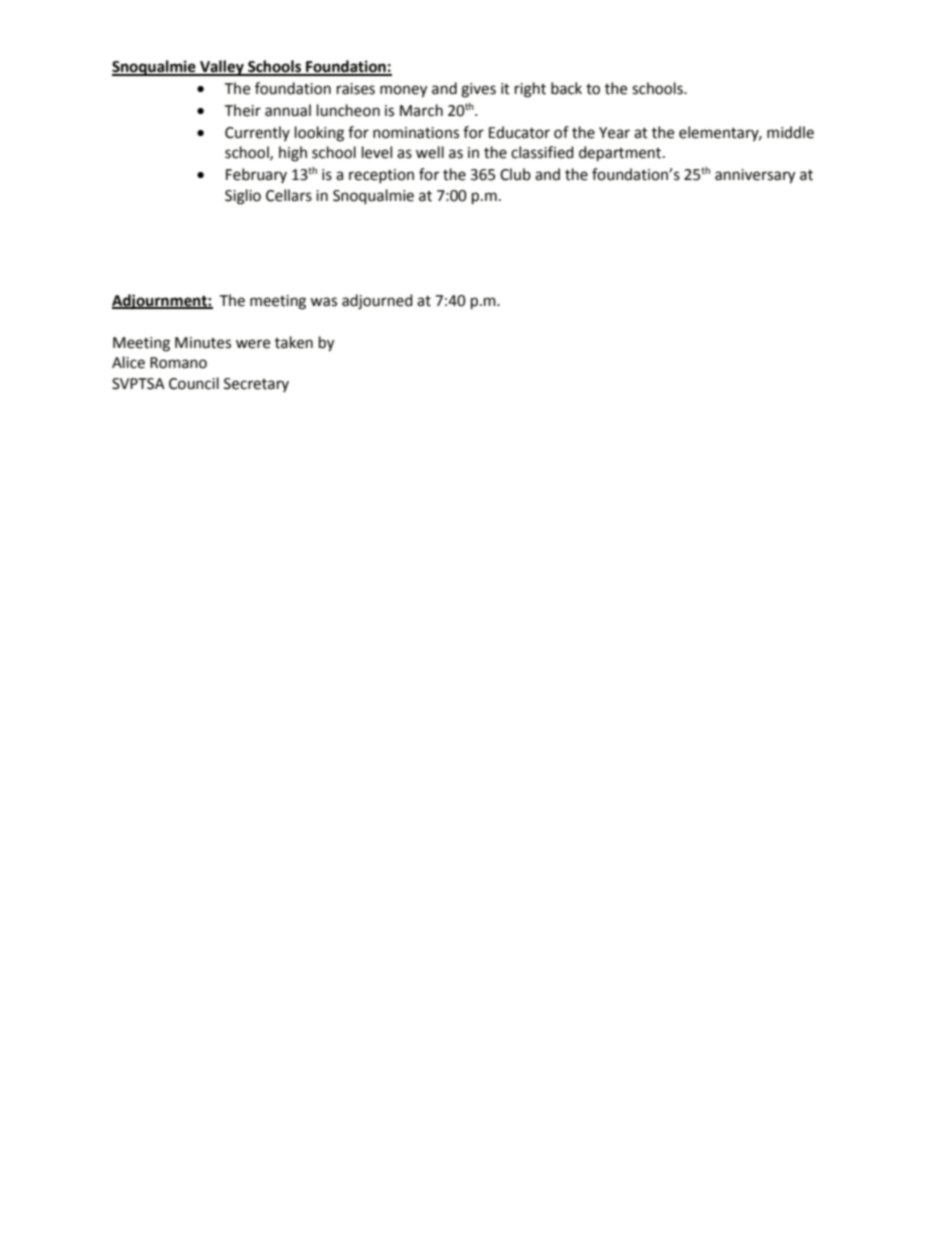 Image resolution: width=952 pixels, height=1233 pixels. Describe the element at coordinates (566, 88) in the screenshot. I see `back` at that location.
